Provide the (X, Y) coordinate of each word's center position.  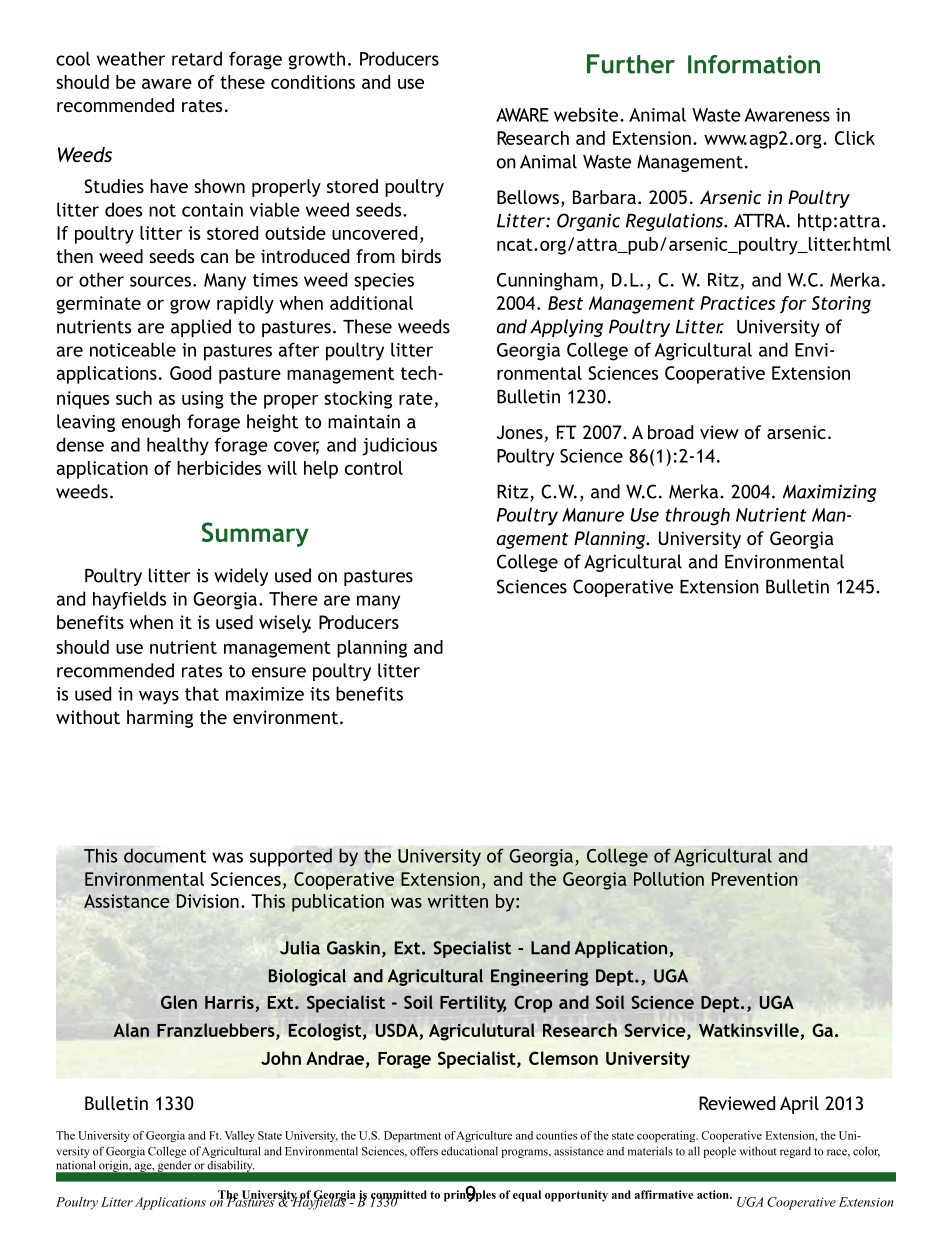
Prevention (755, 879)
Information (754, 64)
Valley (239, 1136)
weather (131, 58)
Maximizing (829, 493)
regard (795, 1152)
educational (469, 1151)
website (587, 114)
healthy (178, 446)
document (165, 855)
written (458, 901)
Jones (520, 432)
